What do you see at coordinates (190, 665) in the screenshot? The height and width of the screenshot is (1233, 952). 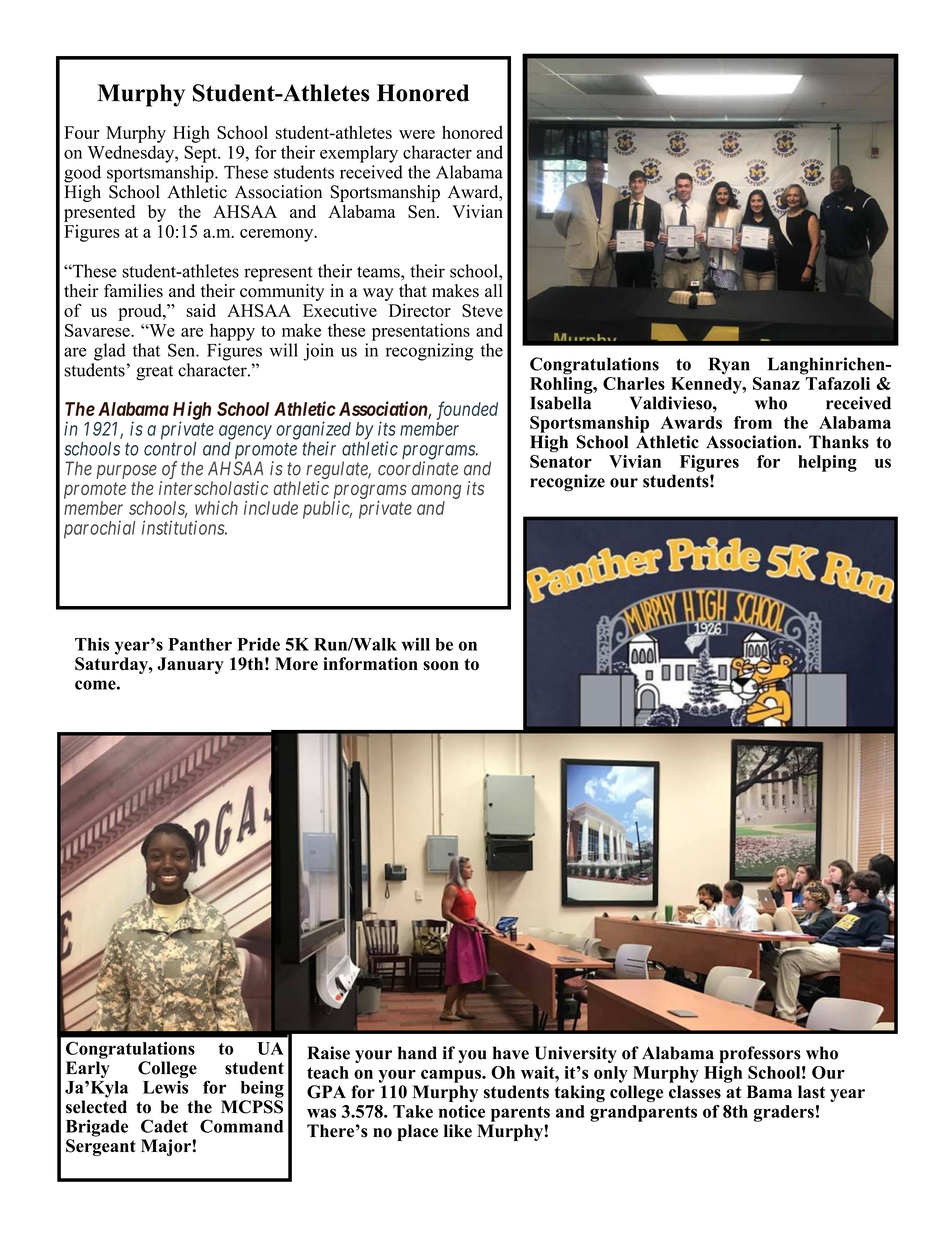 I see `January` at bounding box center [190, 665].
